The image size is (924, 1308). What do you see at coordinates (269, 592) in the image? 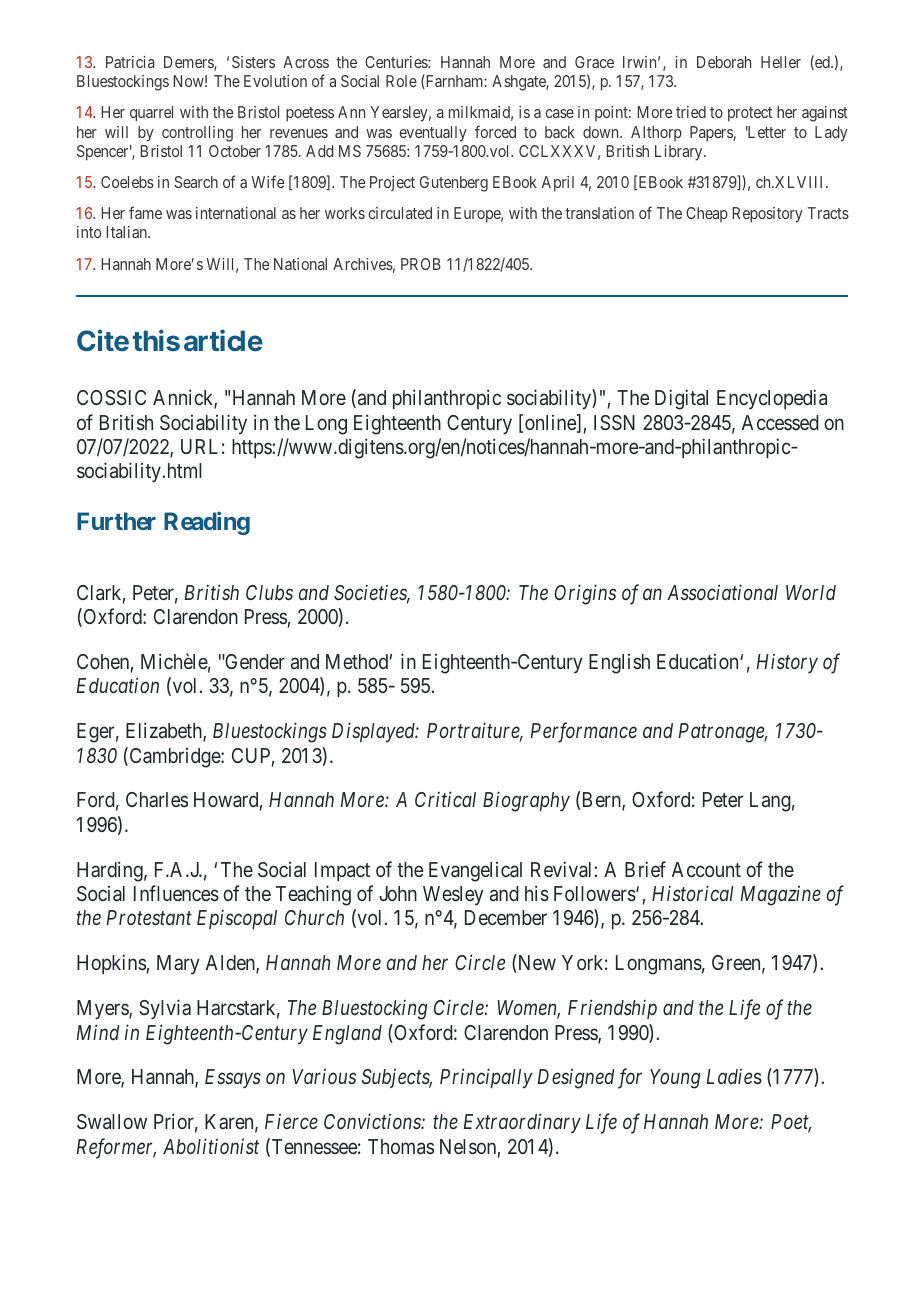
I see `Clubs` at bounding box center [269, 592].
